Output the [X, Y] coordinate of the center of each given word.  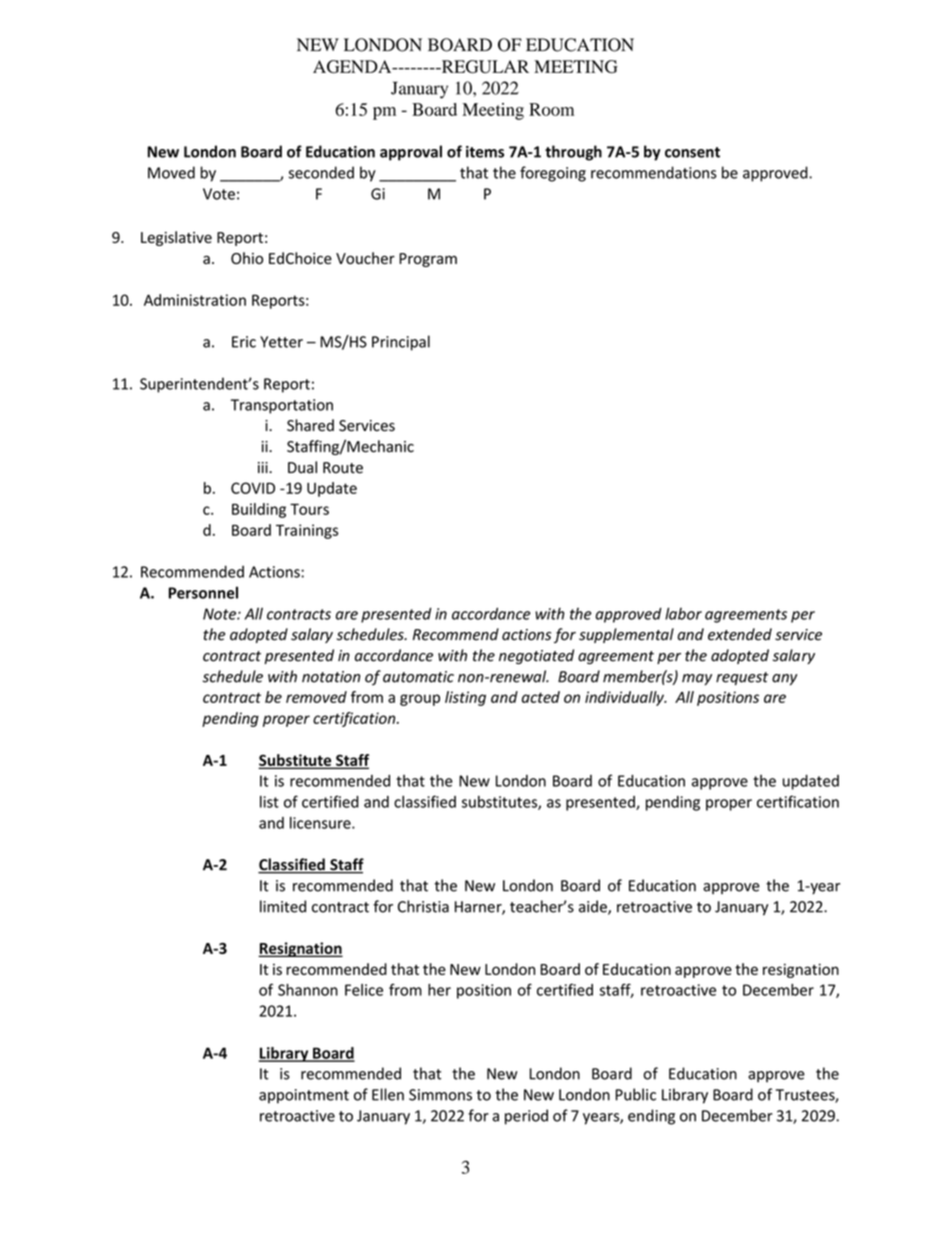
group [420, 700]
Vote [219, 194]
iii [264, 467]
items [485, 152]
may [697, 679]
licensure [321, 823]
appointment [304, 1096]
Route [343, 468]
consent [692, 152]
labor [683, 613]
